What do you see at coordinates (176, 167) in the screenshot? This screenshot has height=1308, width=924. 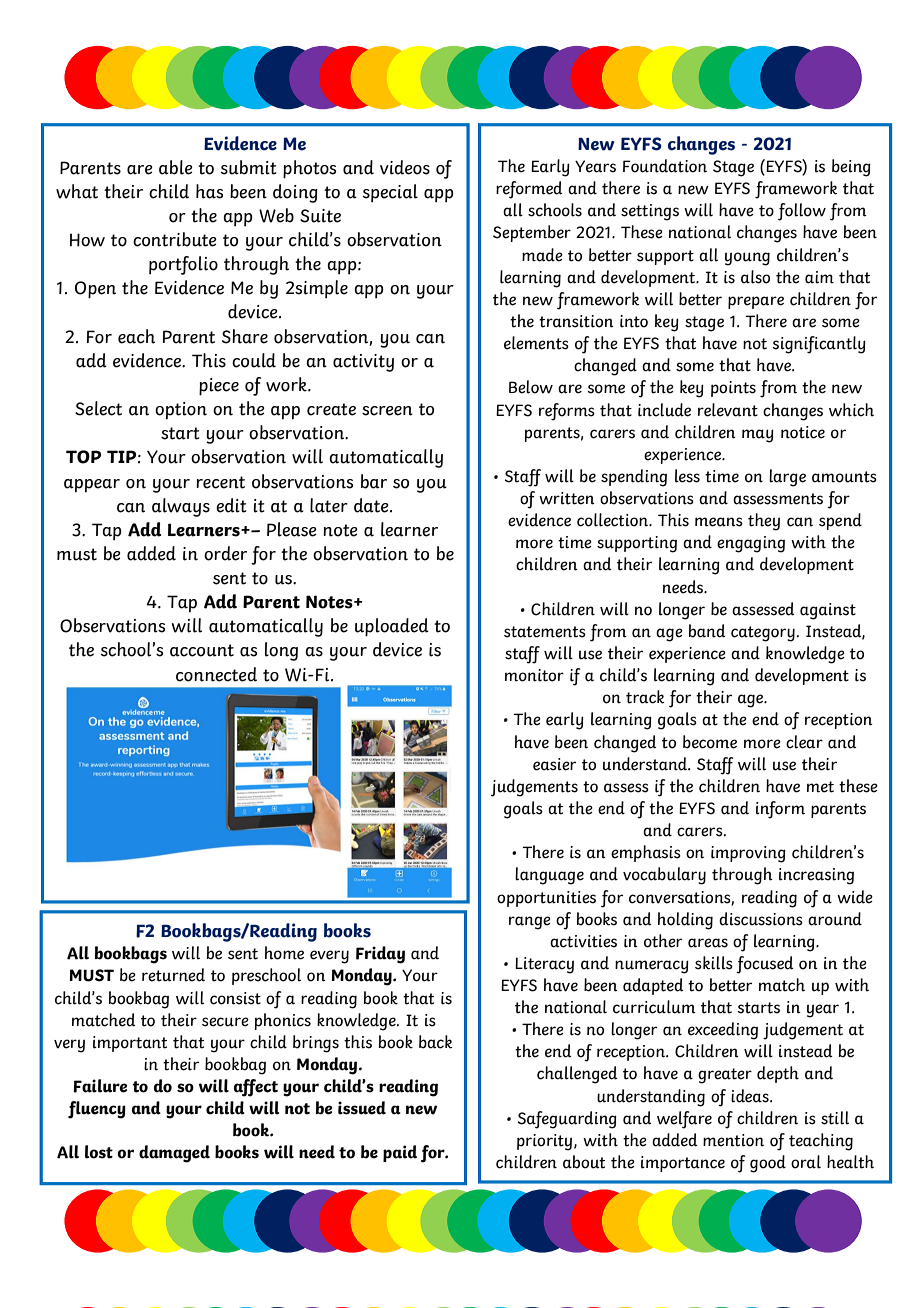 I see `able` at bounding box center [176, 167].
